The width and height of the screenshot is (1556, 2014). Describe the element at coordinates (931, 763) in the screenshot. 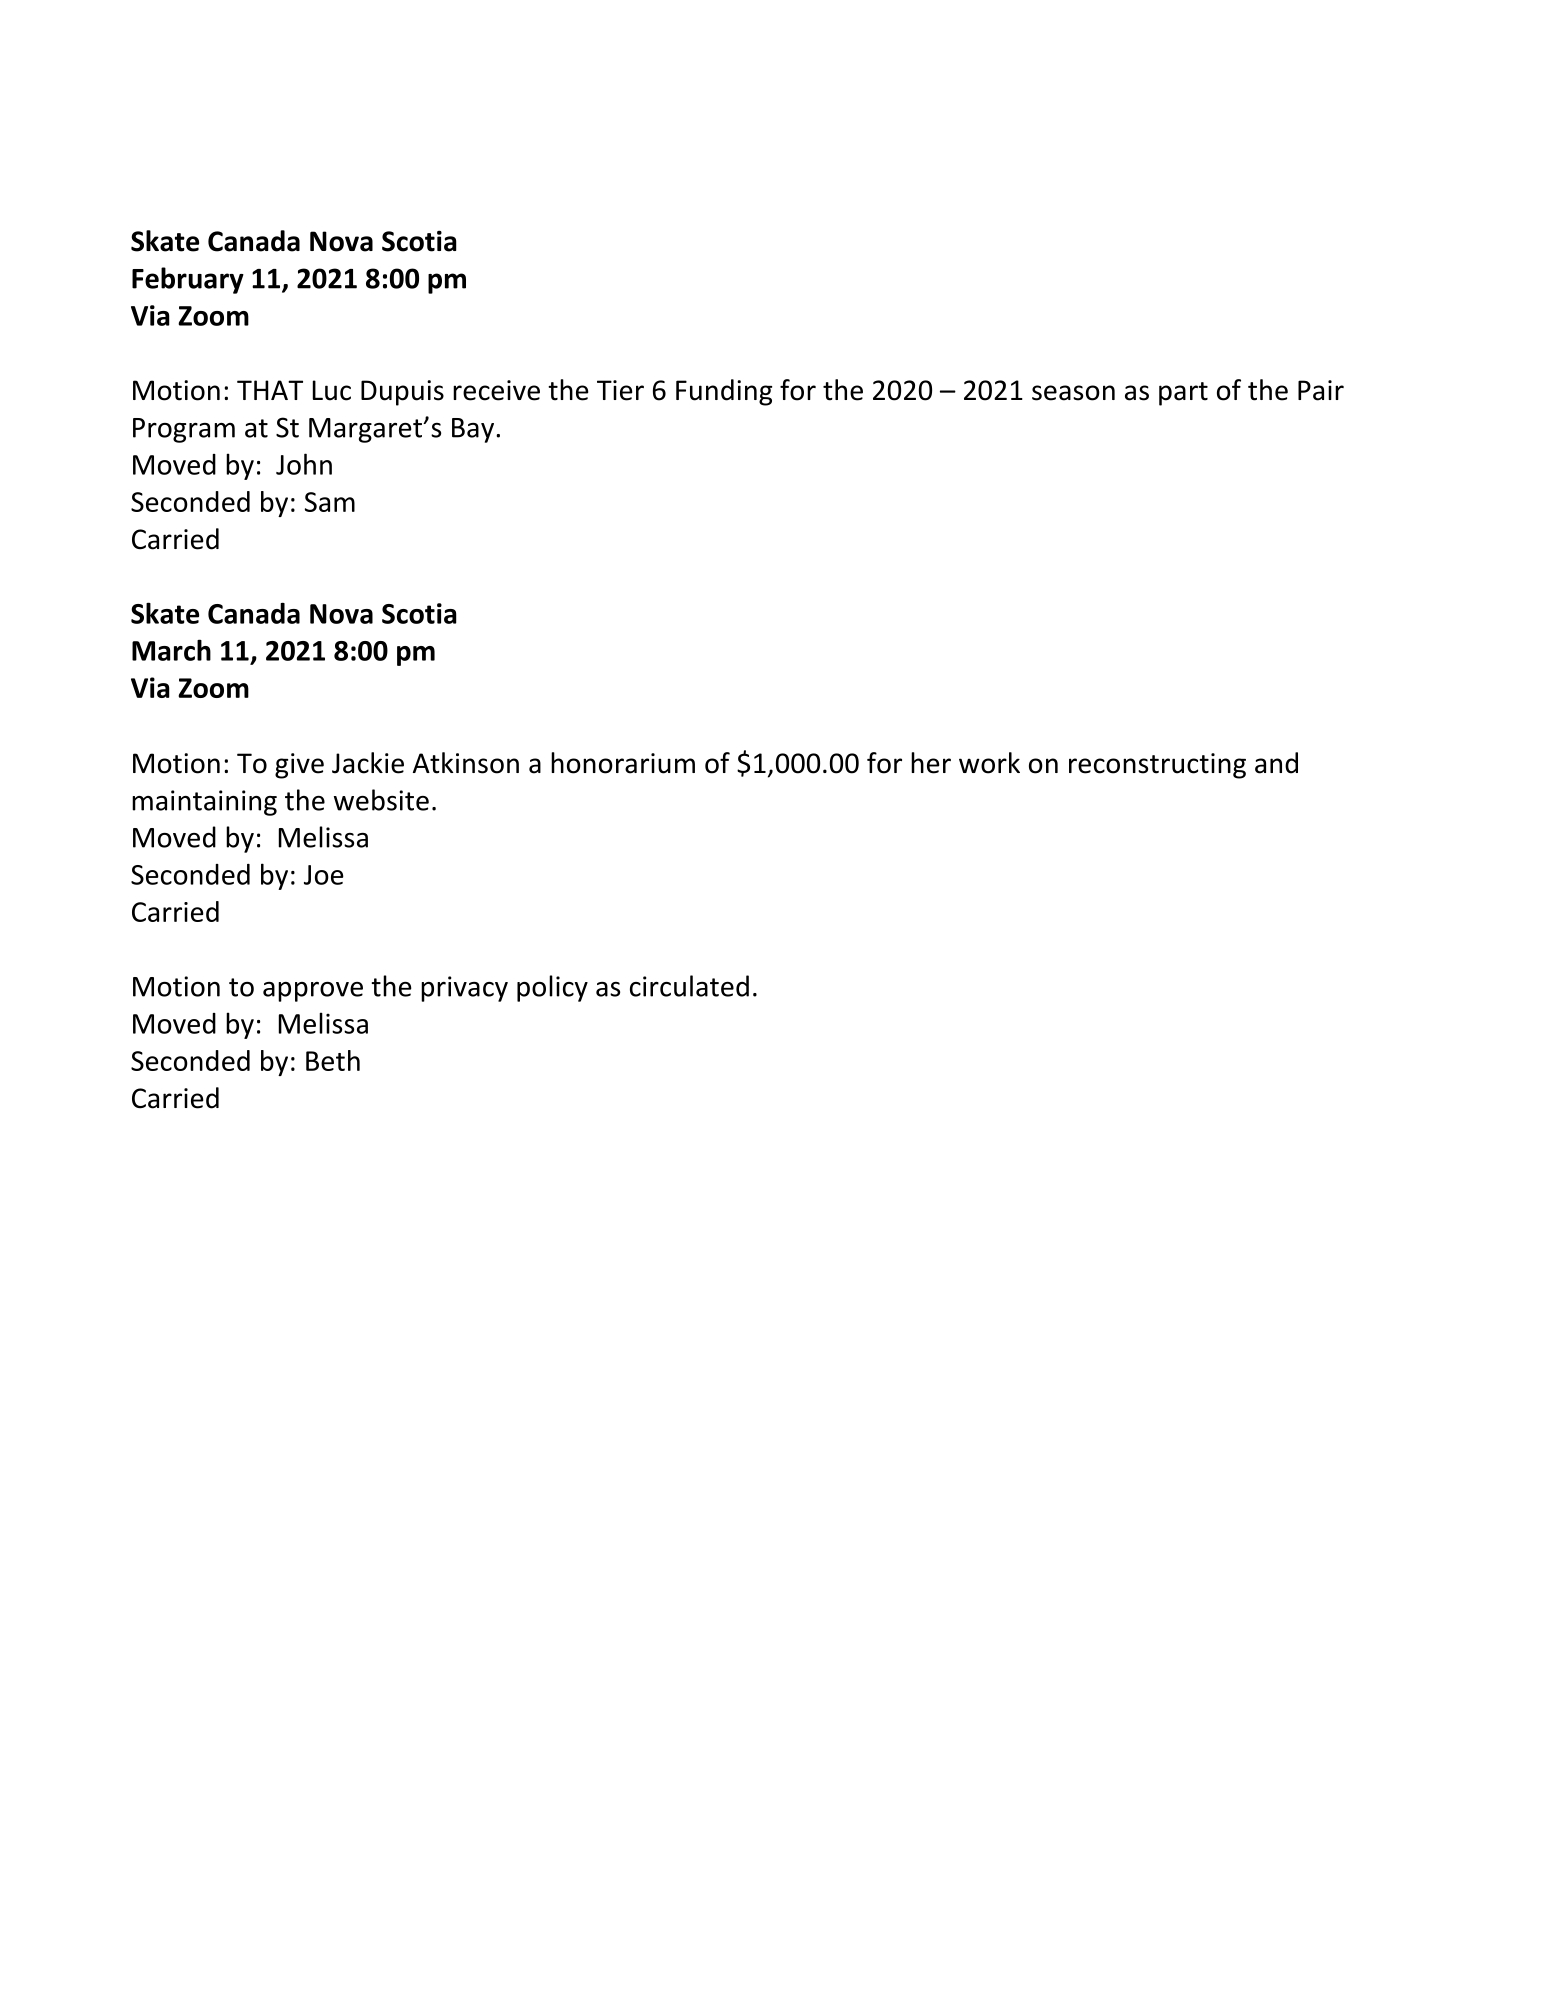

I see `her` at that location.
